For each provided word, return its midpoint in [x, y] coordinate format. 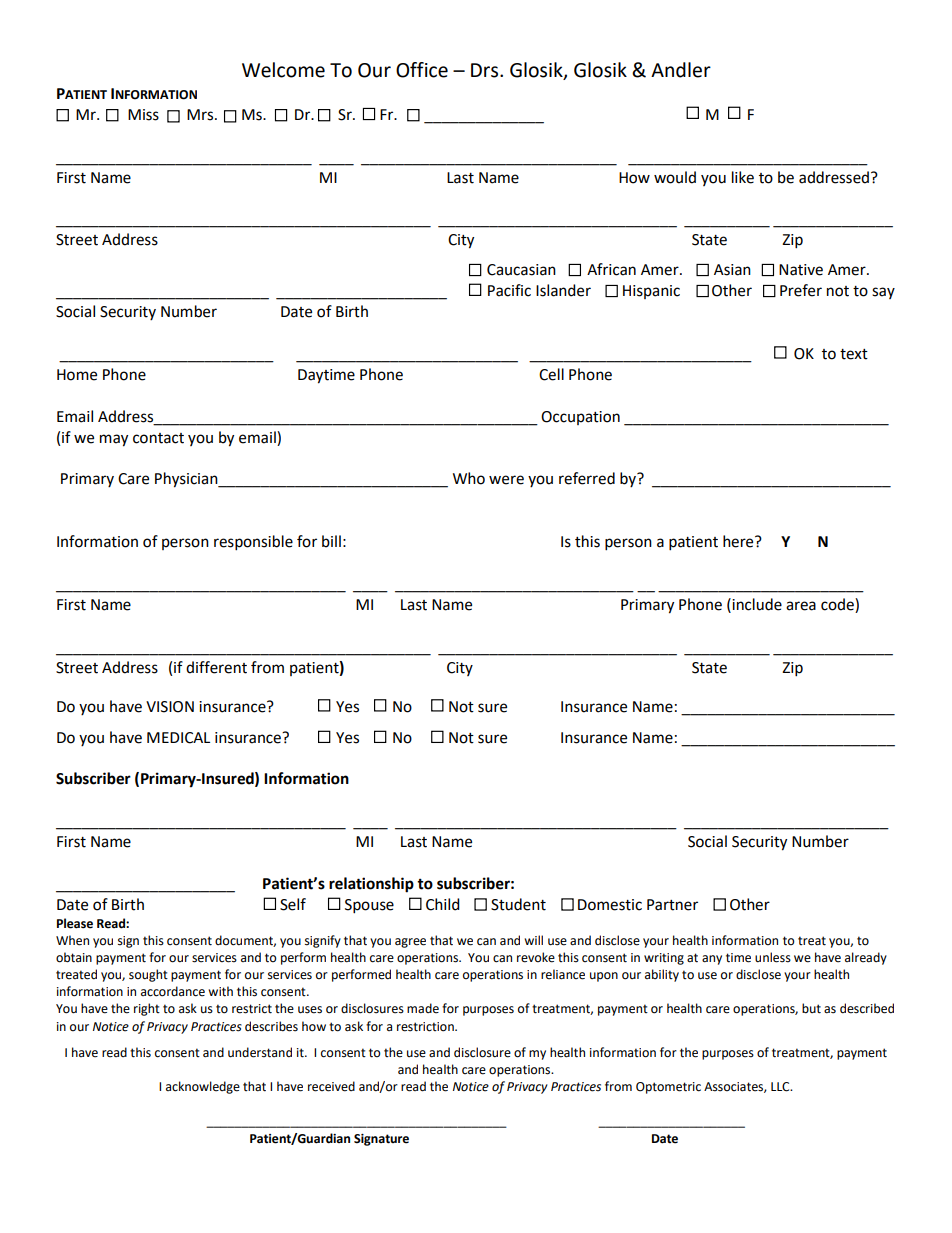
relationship [371, 885]
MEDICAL [178, 738]
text [854, 354]
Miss [143, 115]
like [743, 177]
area [801, 606]
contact [158, 438]
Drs [486, 70]
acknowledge [203, 1087]
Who [469, 478]
